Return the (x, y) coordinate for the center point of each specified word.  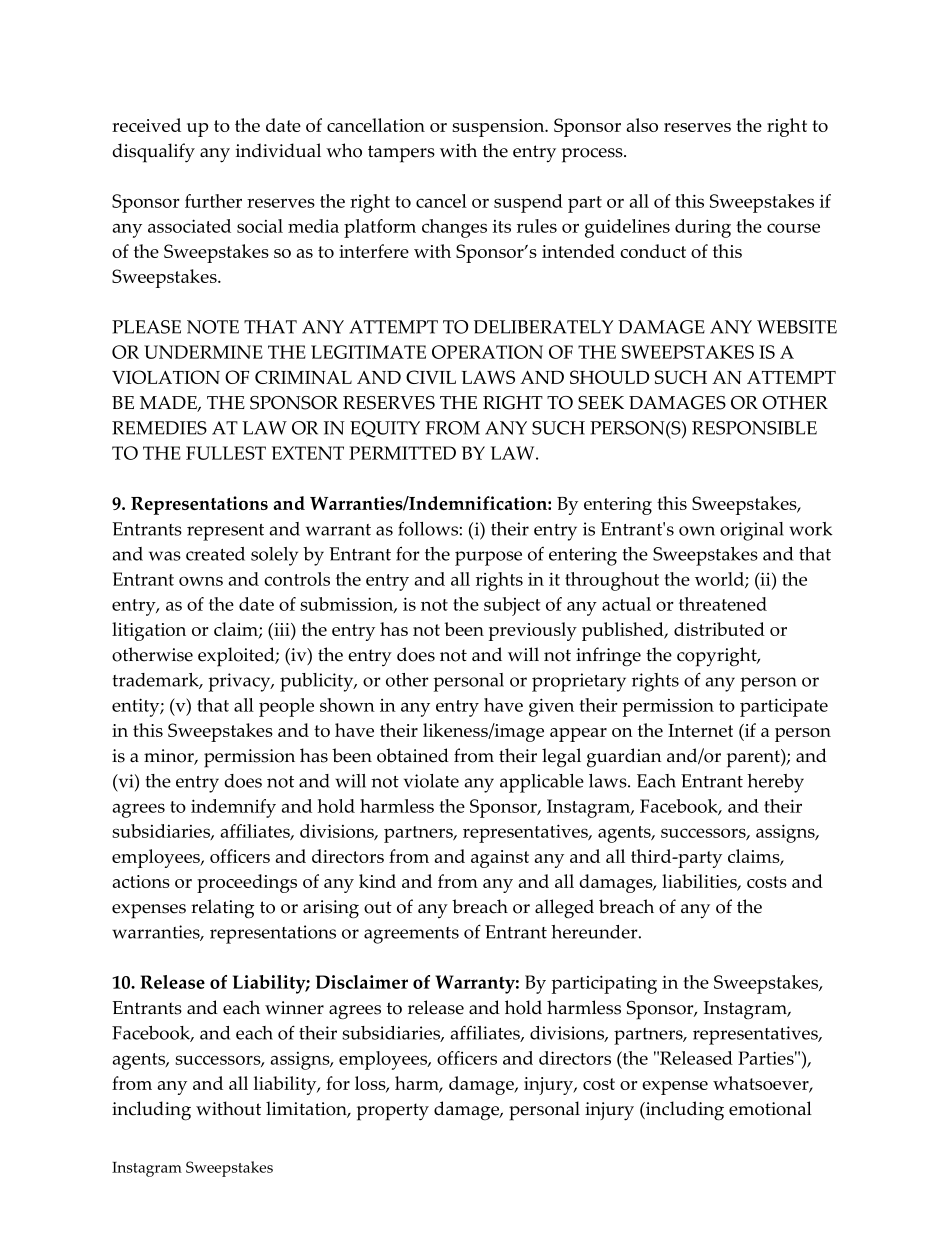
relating (222, 909)
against (500, 859)
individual (278, 150)
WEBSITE (797, 327)
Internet (700, 730)
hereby (775, 783)
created (215, 554)
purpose (488, 558)
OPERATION (487, 352)
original (752, 531)
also (642, 125)
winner (294, 1008)
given (551, 707)
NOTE (213, 327)
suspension (499, 128)
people (286, 707)
